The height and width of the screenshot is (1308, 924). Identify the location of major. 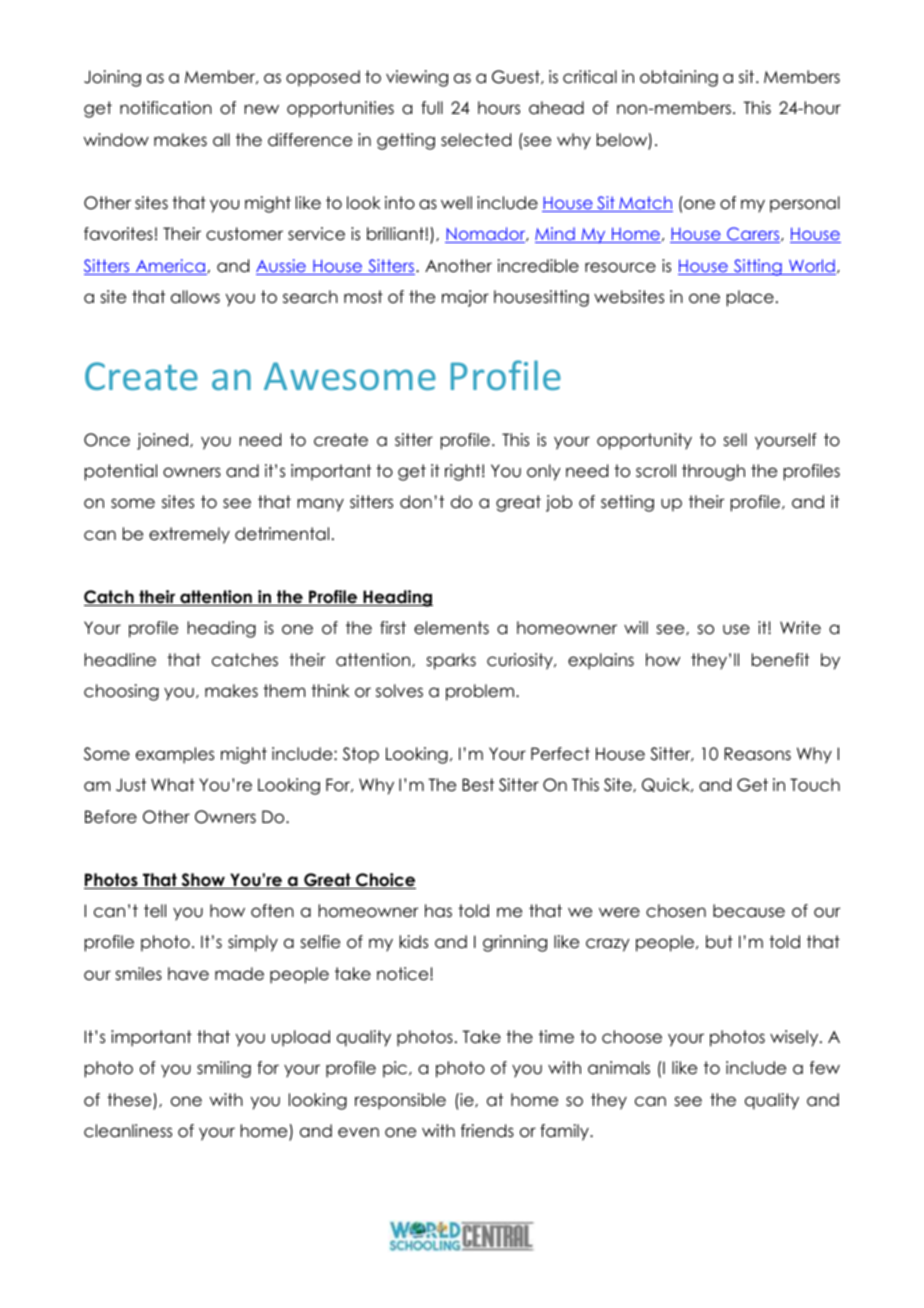
(465, 298).
